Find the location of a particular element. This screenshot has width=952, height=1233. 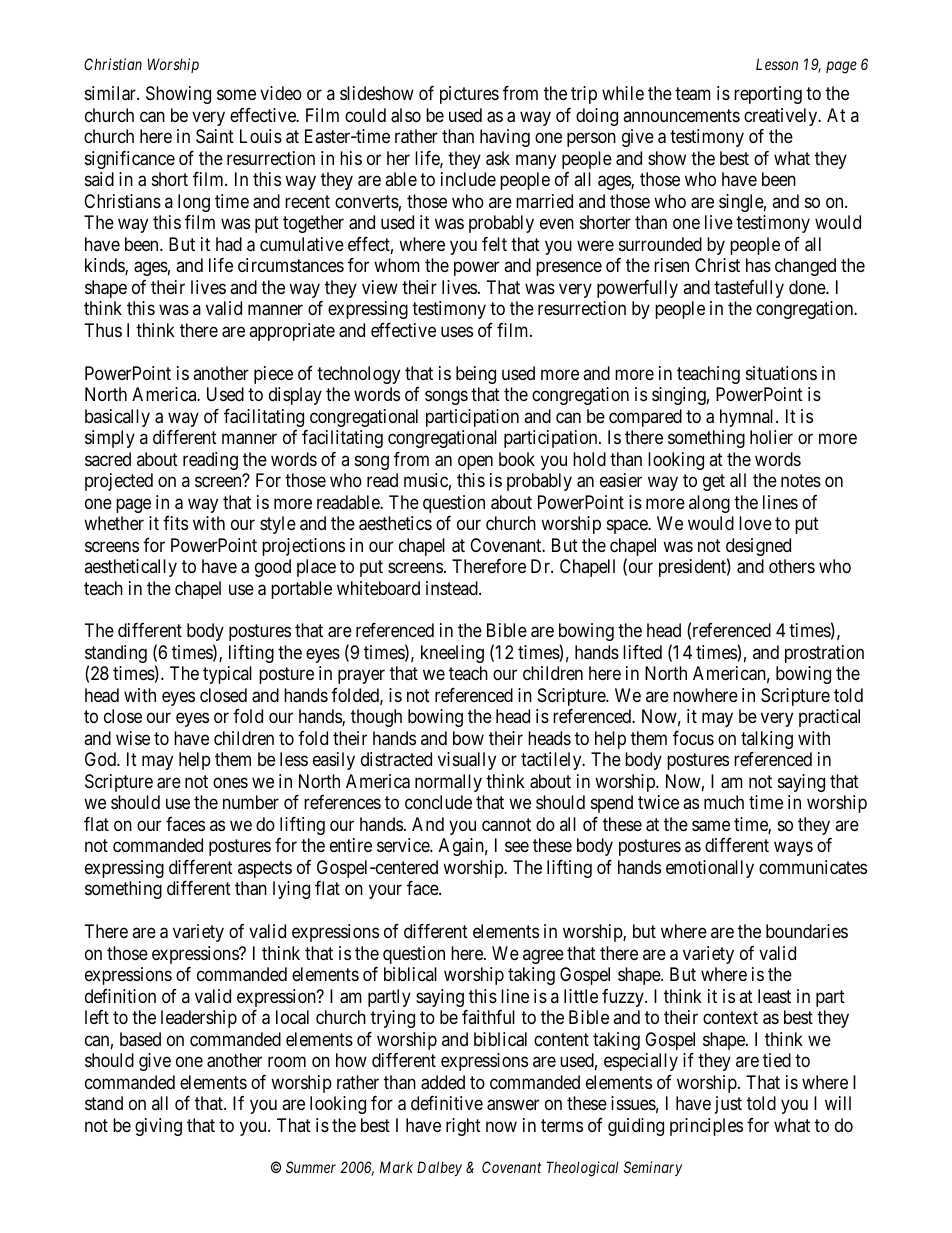

aspects is located at coordinates (265, 869).
